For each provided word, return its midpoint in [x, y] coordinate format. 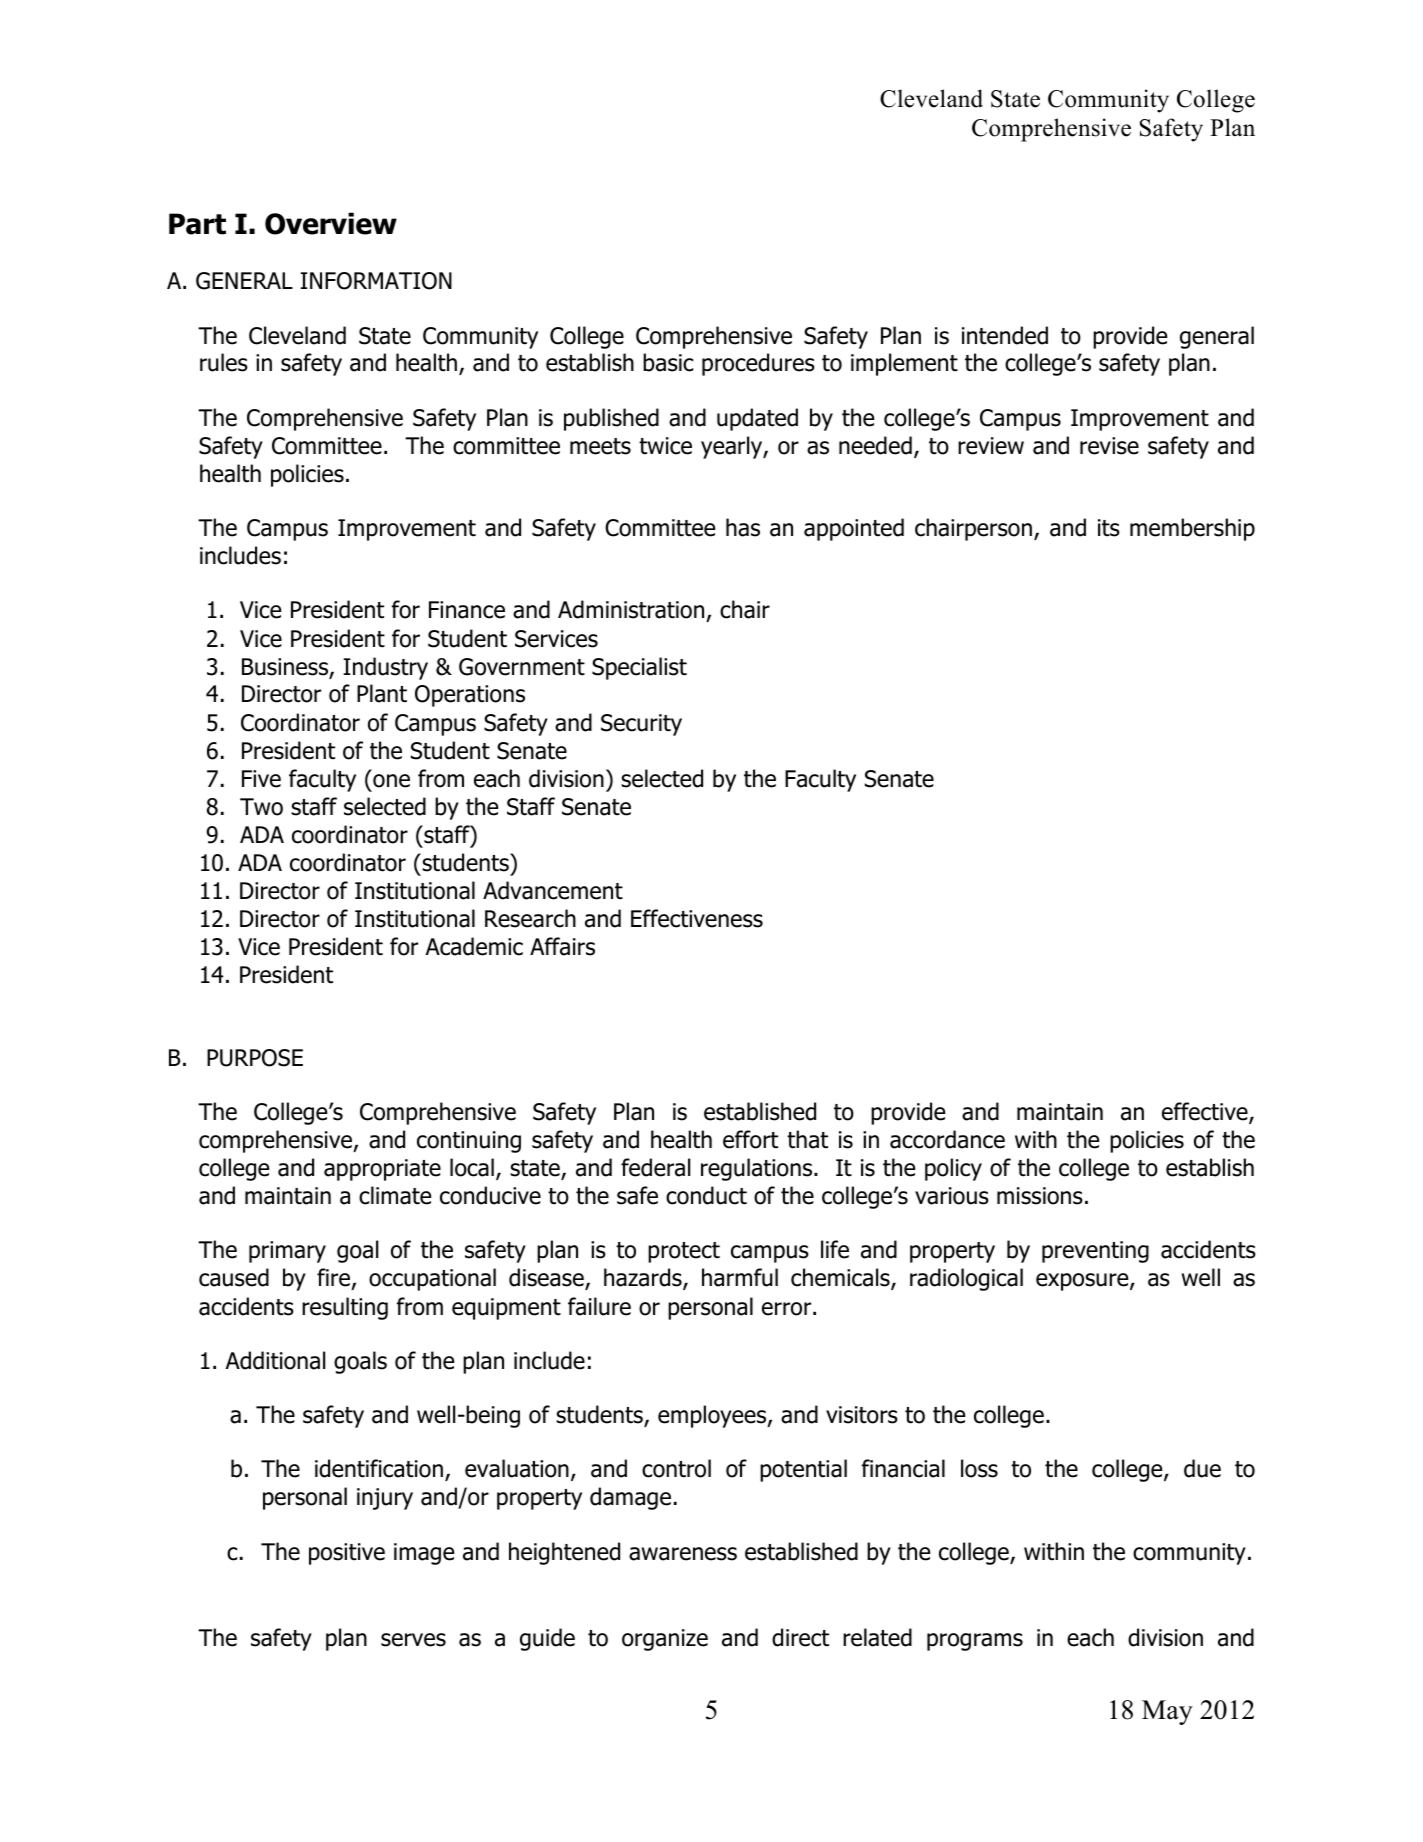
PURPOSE [255, 1058]
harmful [740, 1277]
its [1109, 528]
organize [665, 1640]
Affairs [562, 946]
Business [286, 668]
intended [1005, 335]
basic [668, 362]
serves [413, 1640]
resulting [345, 1308]
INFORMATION [376, 281]
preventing [1095, 1252]
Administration [631, 609]
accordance [947, 1139]
